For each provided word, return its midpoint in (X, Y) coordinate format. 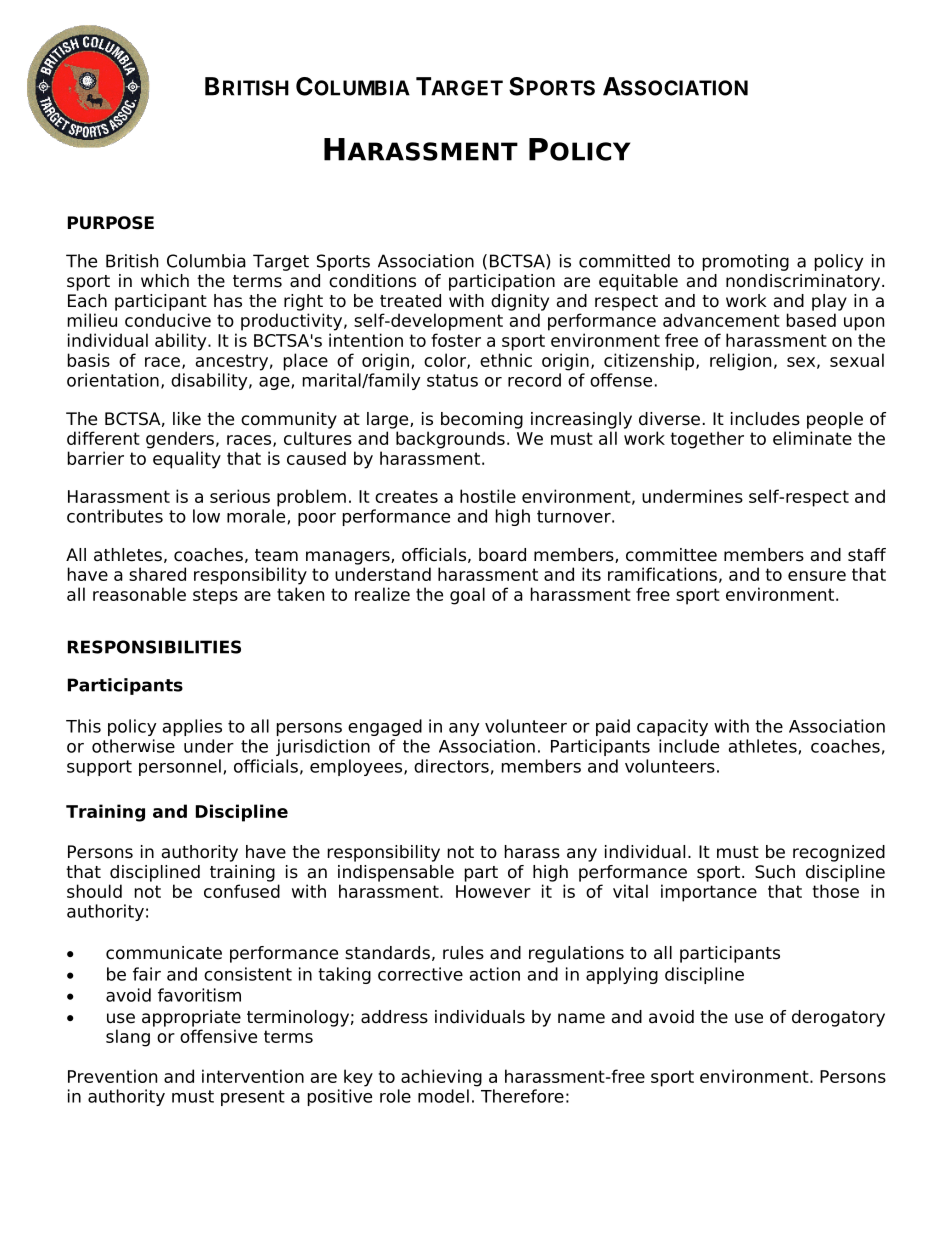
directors (451, 766)
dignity (520, 302)
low (206, 516)
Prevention (112, 1076)
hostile (488, 496)
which (165, 281)
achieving (441, 1078)
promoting (746, 262)
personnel (180, 767)
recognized (839, 853)
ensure (817, 576)
